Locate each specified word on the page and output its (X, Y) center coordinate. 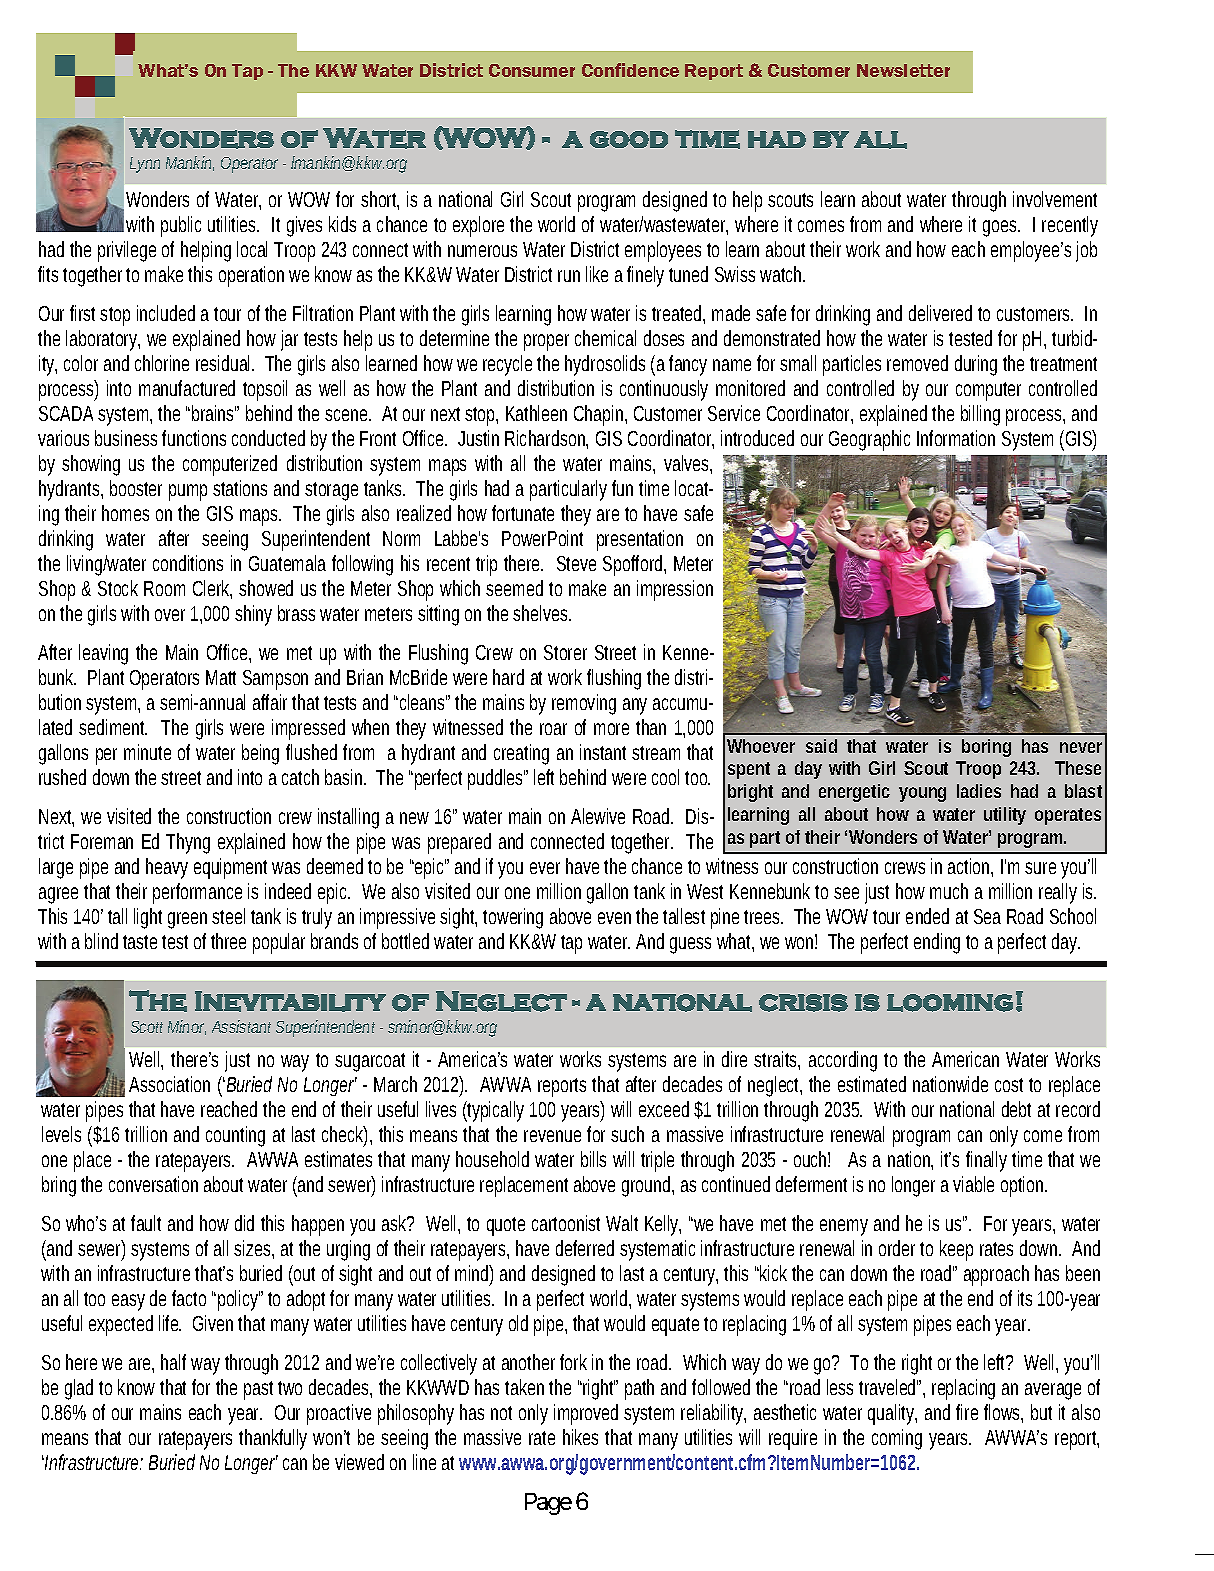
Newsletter (903, 70)
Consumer (532, 70)
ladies (979, 791)
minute (147, 752)
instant (603, 752)
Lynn (145, 165)
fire (967, 1412)
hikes (580, 1437)
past (258, 1390)
